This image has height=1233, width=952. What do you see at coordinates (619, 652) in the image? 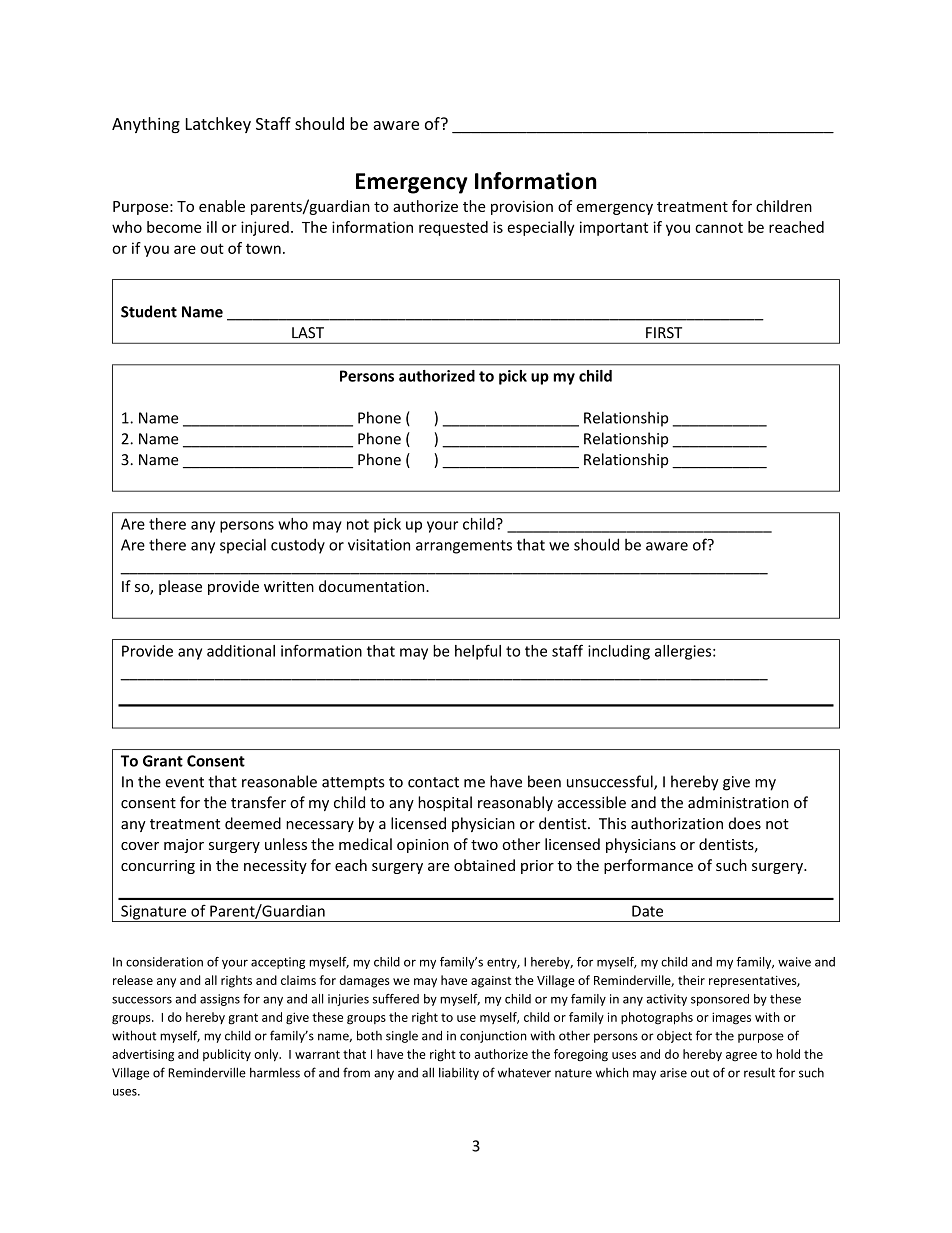
I see `including` at bounding box center [619, 652].
